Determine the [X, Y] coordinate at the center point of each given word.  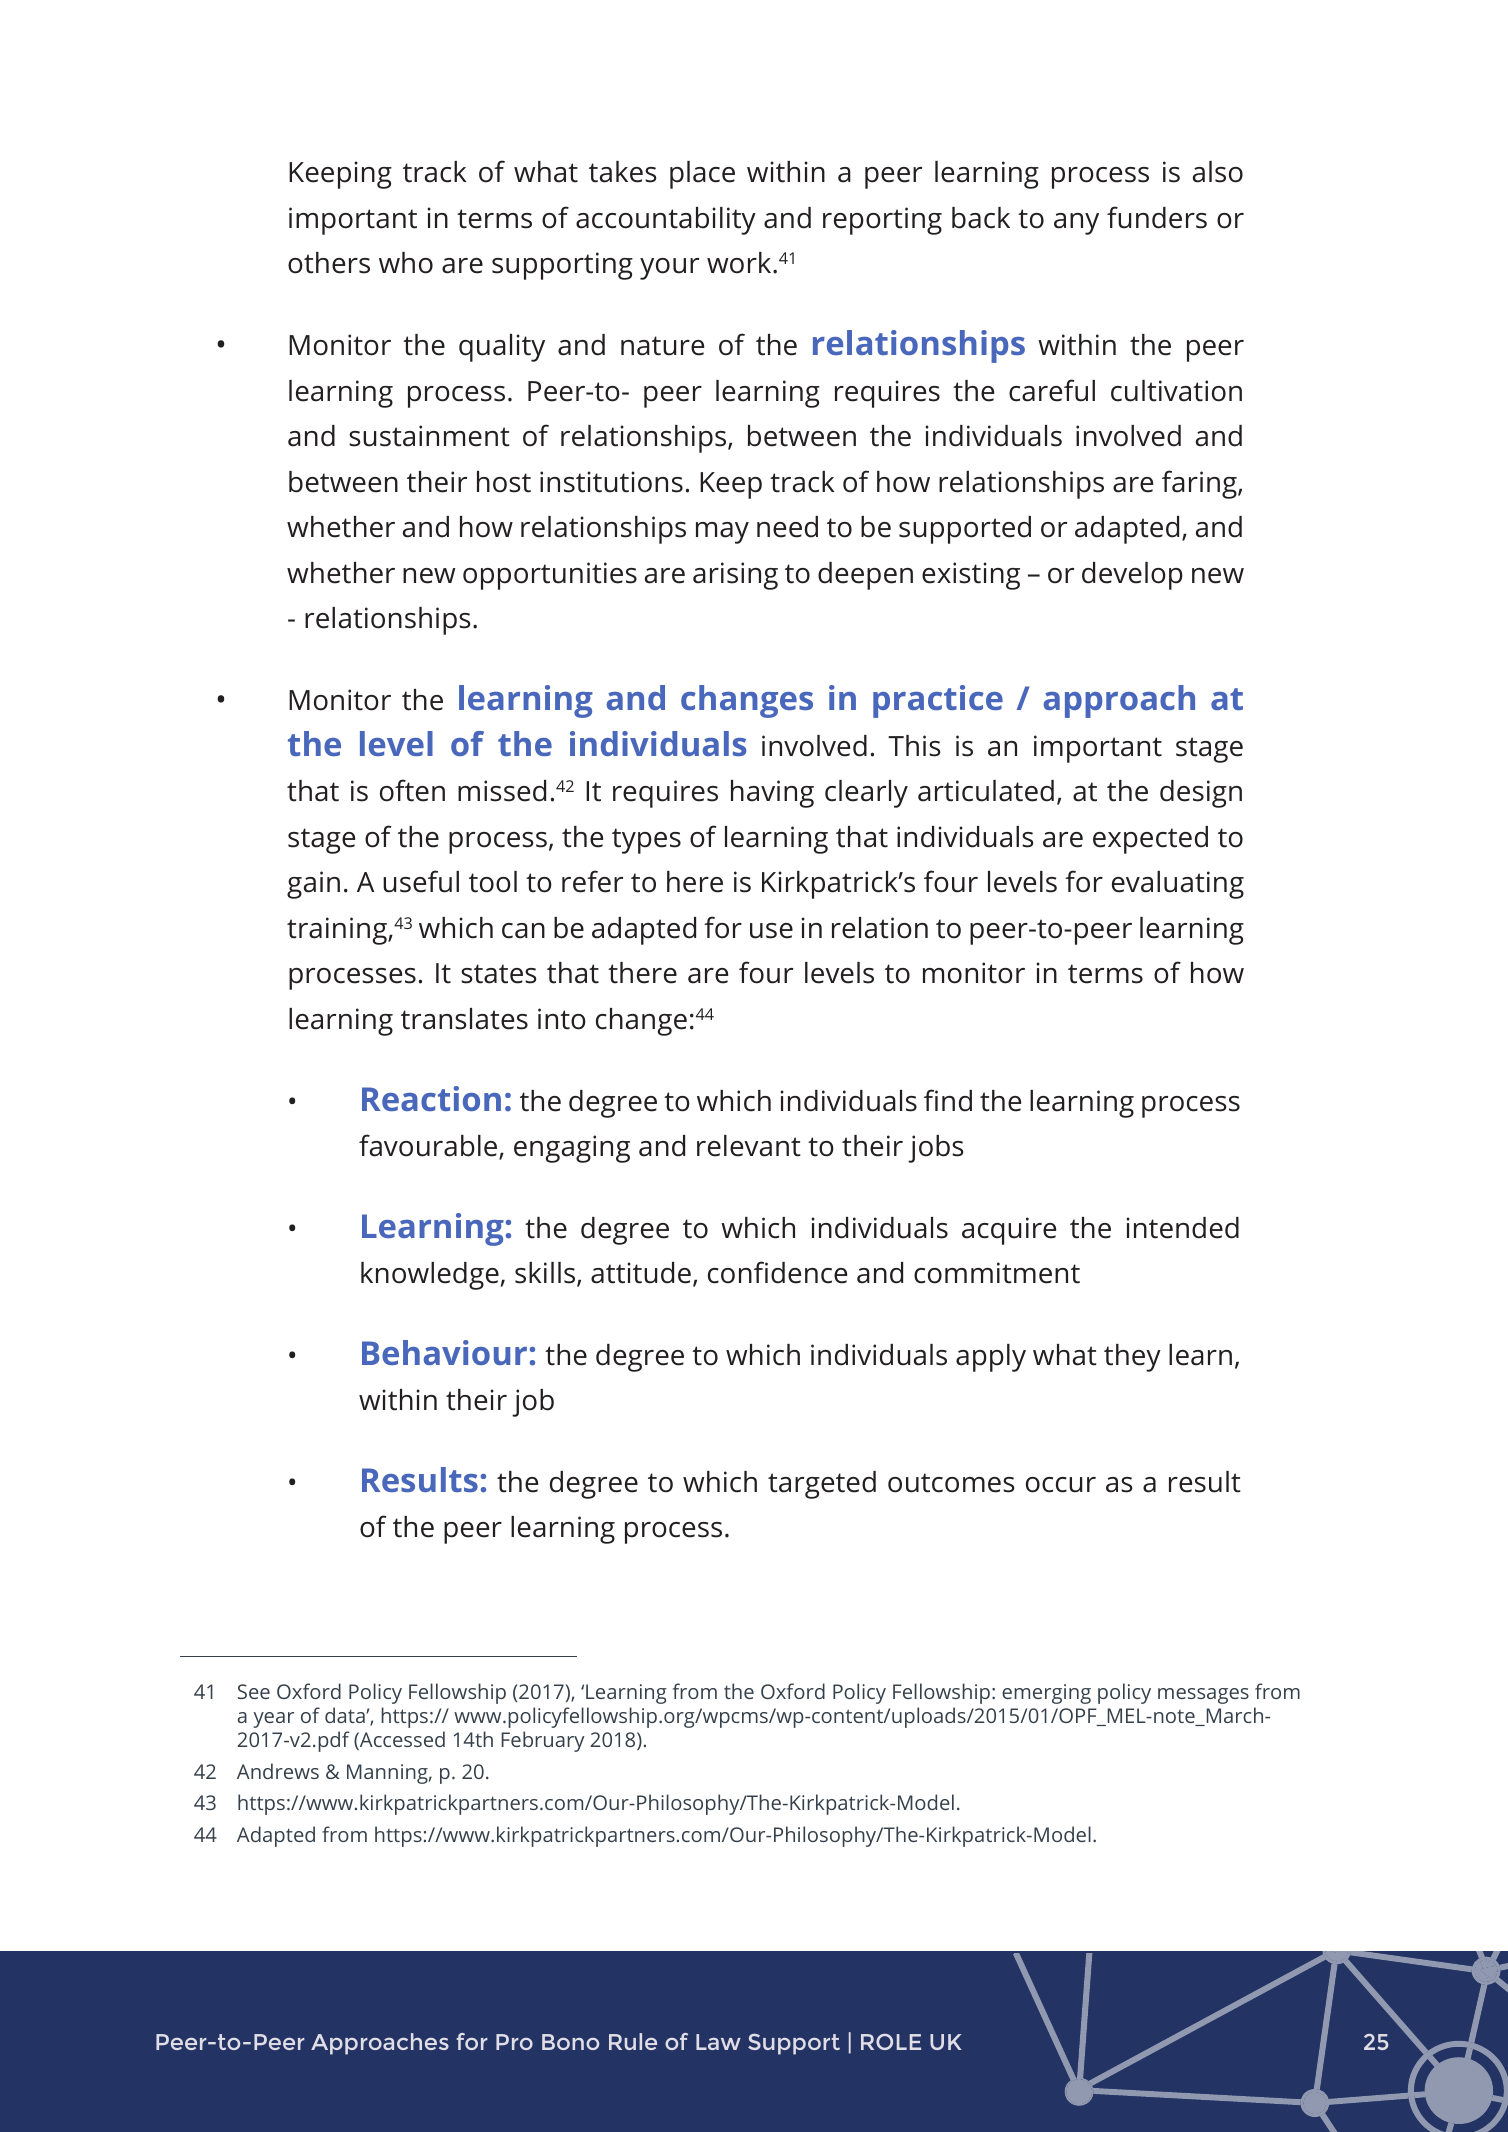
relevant [749, 1146]
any [1076, 224]
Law [718, 2042]
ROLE [891, 2042]
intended [1183, 1228]
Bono [570, 2042]
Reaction [431, 1098]
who [406, 263]
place [702, 175]
